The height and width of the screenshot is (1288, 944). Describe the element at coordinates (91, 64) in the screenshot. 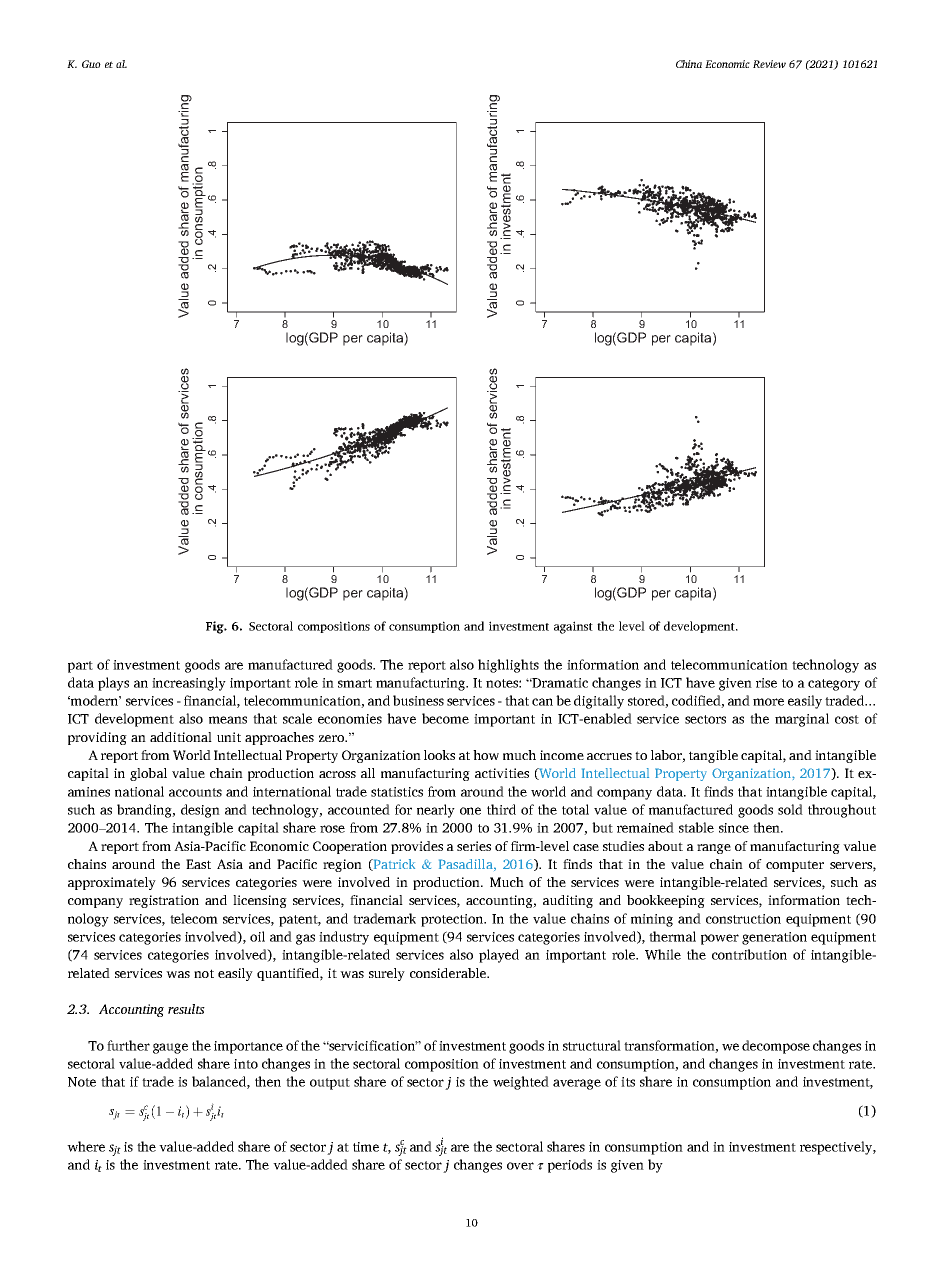

I see `Guo` at that location.
